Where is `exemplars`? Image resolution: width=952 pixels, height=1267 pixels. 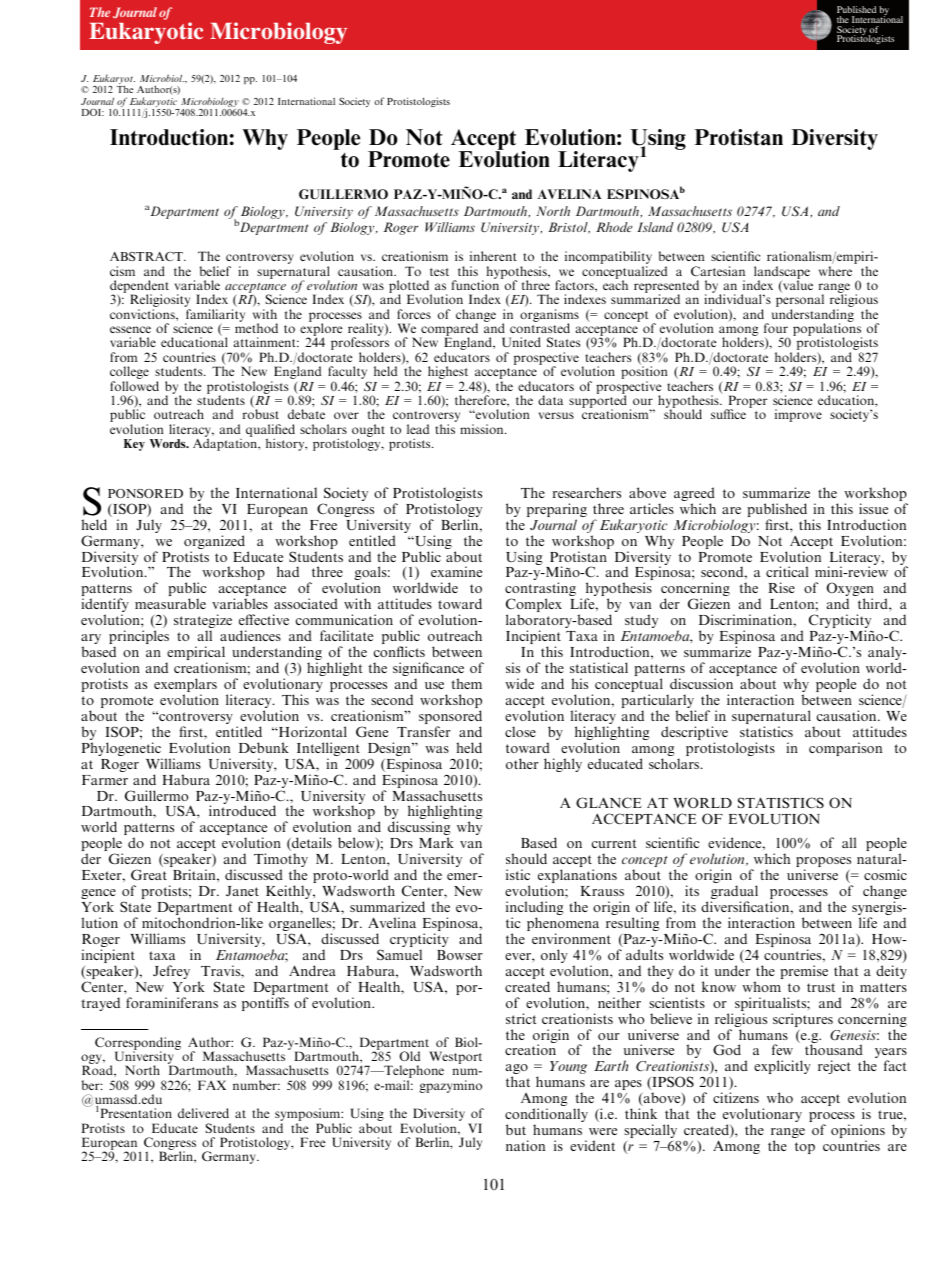
exemplars is located at coordinates (185, 686).
